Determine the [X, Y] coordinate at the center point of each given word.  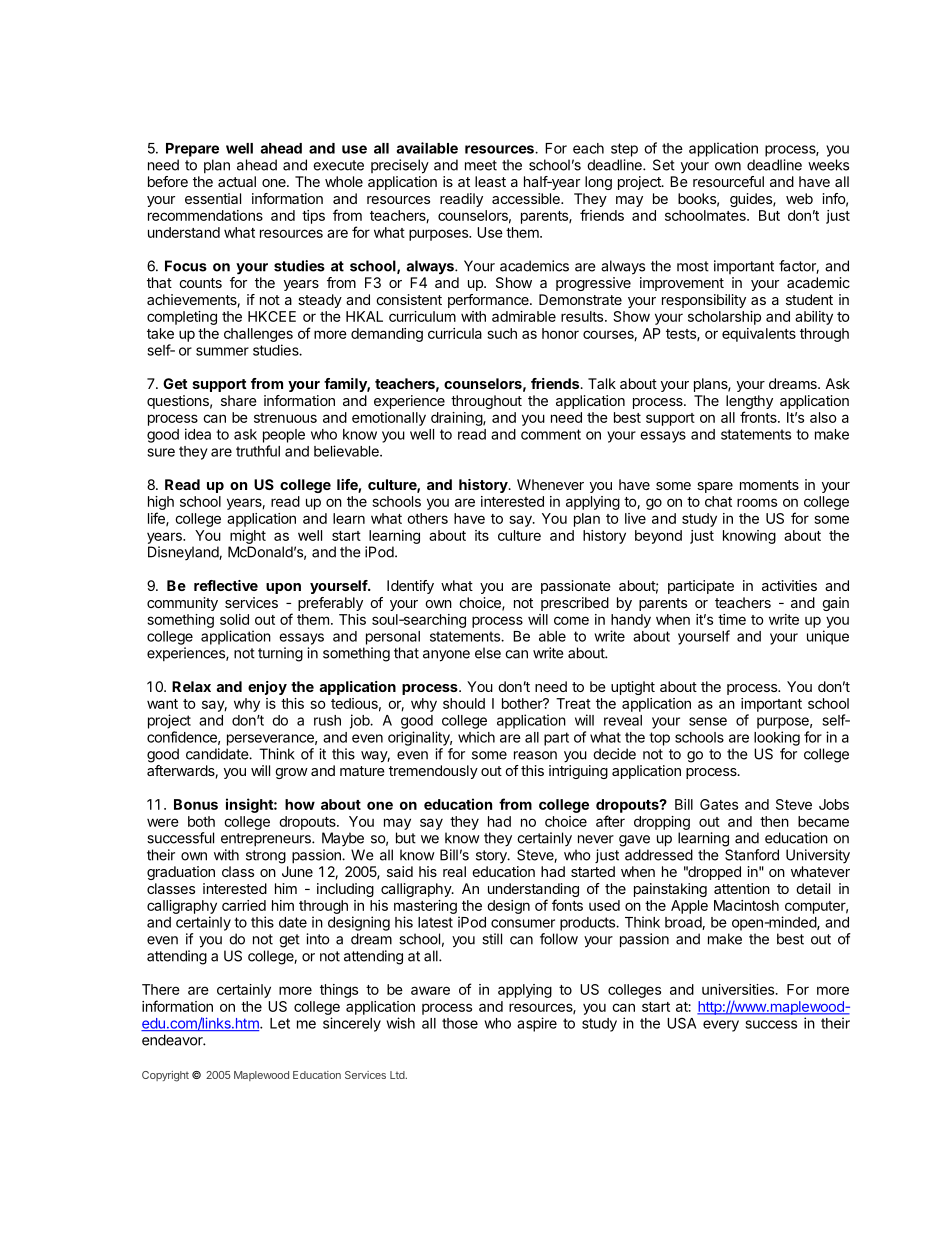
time [732, 619]
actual [237, 181]
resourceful [728, 181]
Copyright [165, 1076]
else [488, 653]
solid [234, 619]
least [490, 181]
